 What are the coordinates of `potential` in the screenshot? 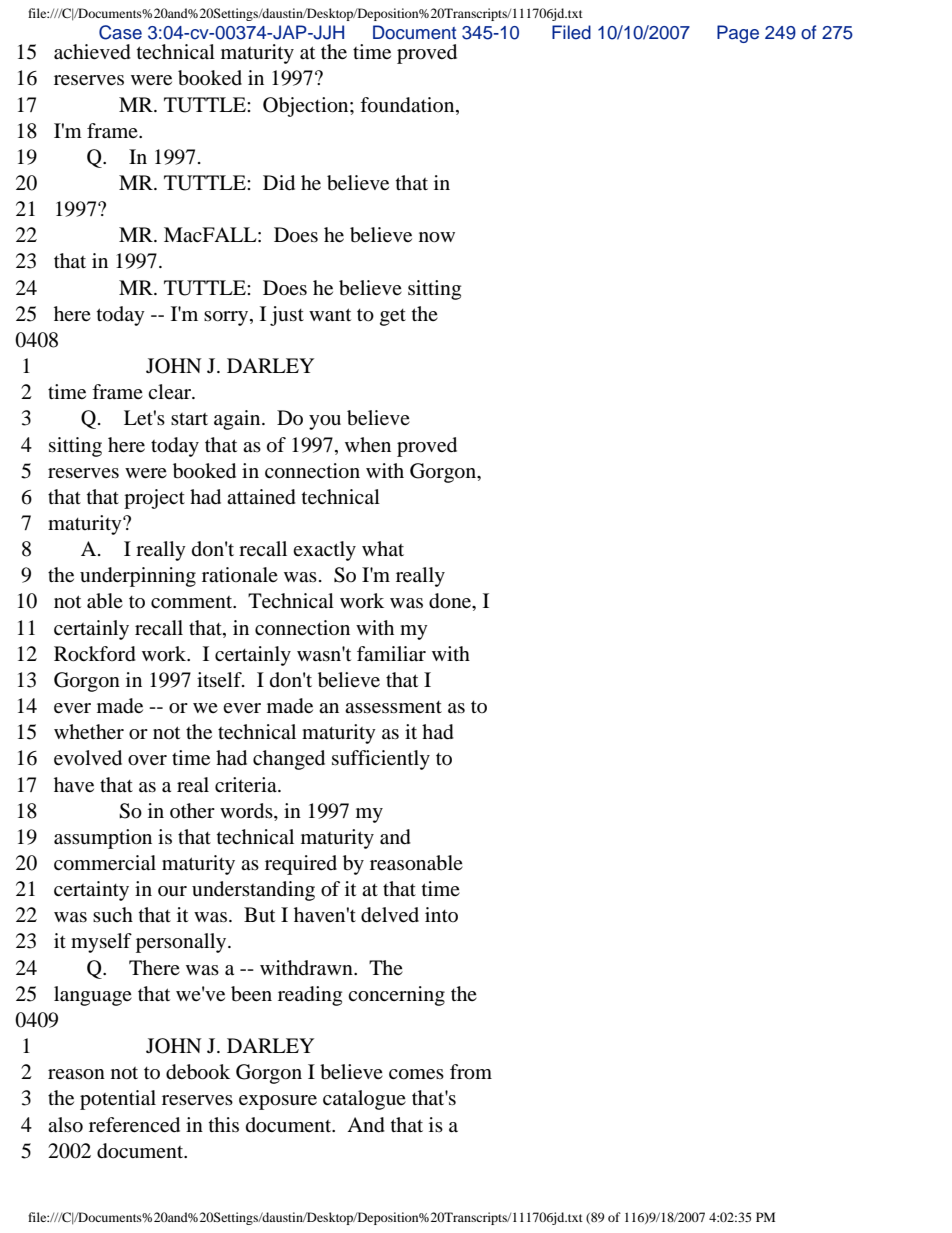 It's located at (118, 1100).
